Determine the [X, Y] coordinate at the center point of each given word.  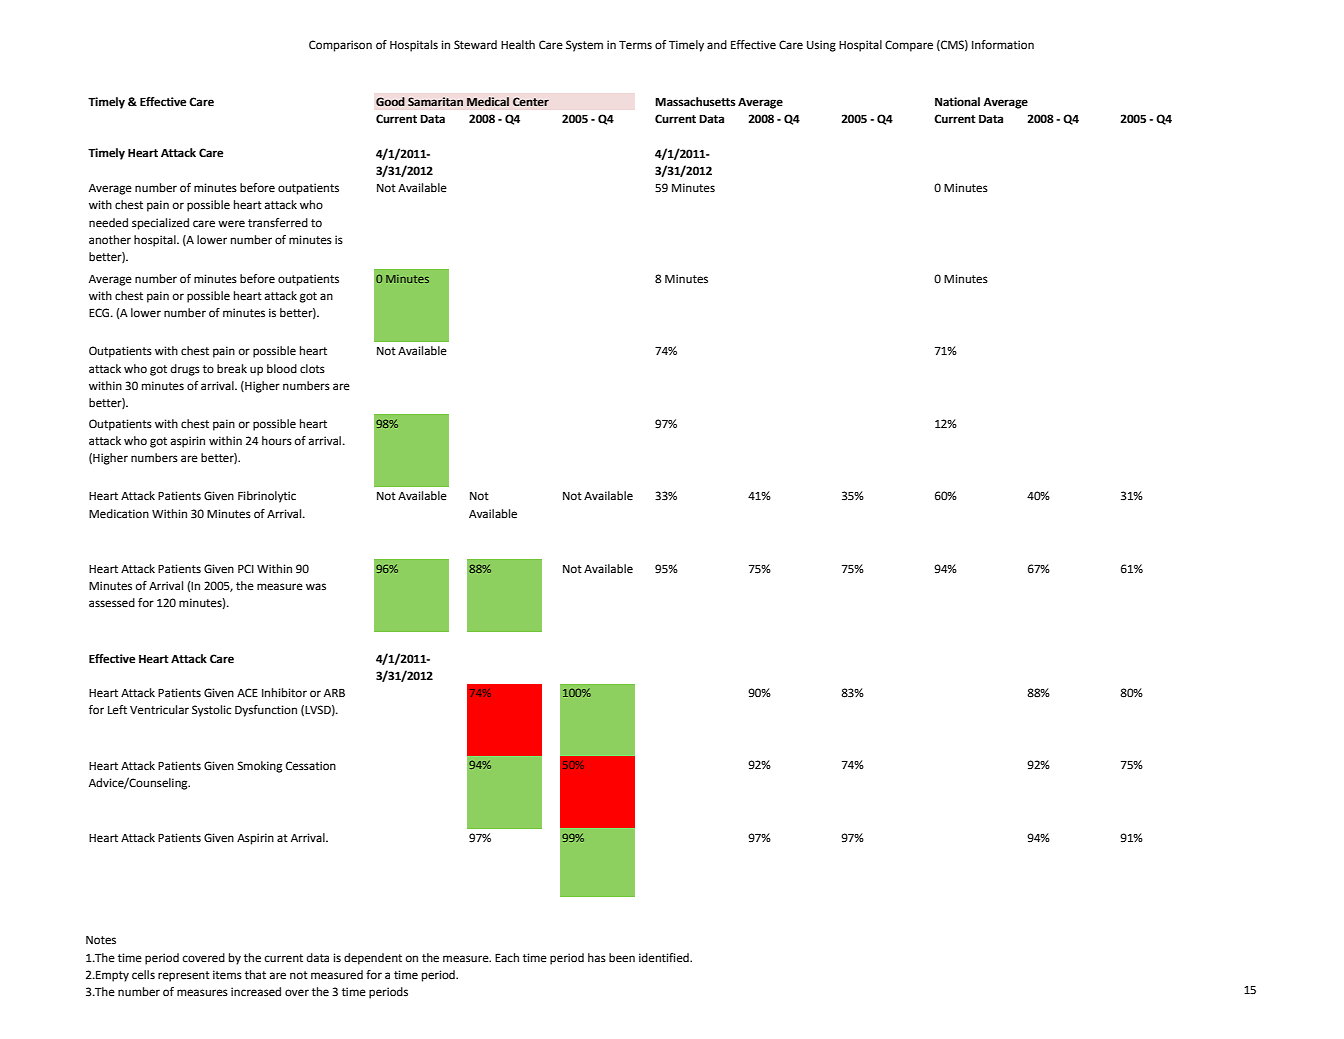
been [622, 958]
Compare [909, 46]
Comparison [340, 46]
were [231, 224]
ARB [334, 693]
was [316, 586]
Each [507, 957]
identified [665, 957]
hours [277, 440]
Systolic [211, 711]
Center [531, 101]
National [957, 102]
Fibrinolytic [267, 497]
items [227, 975]
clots [312, 368]
